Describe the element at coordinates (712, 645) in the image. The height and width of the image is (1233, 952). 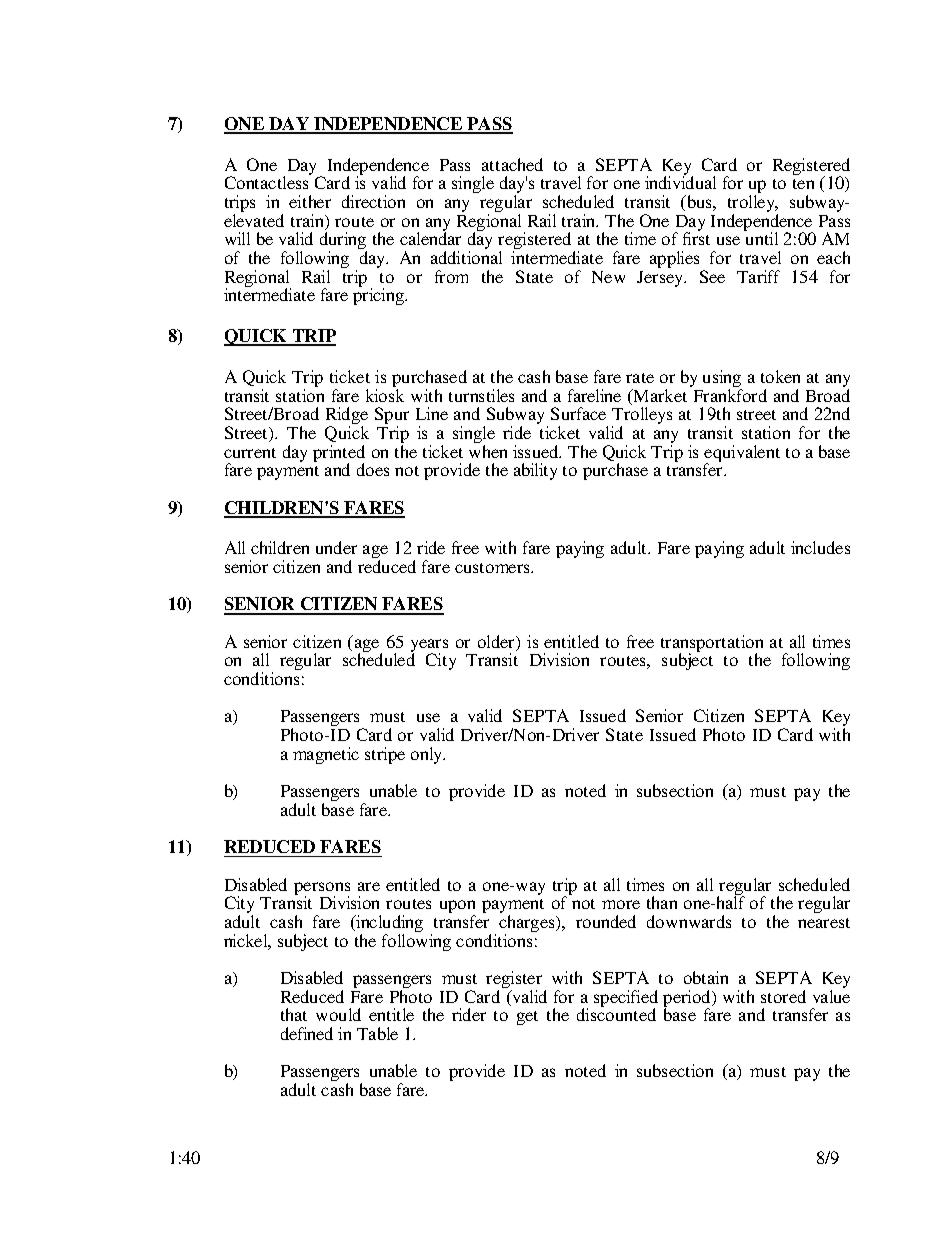
I see `transportation` at that location.
